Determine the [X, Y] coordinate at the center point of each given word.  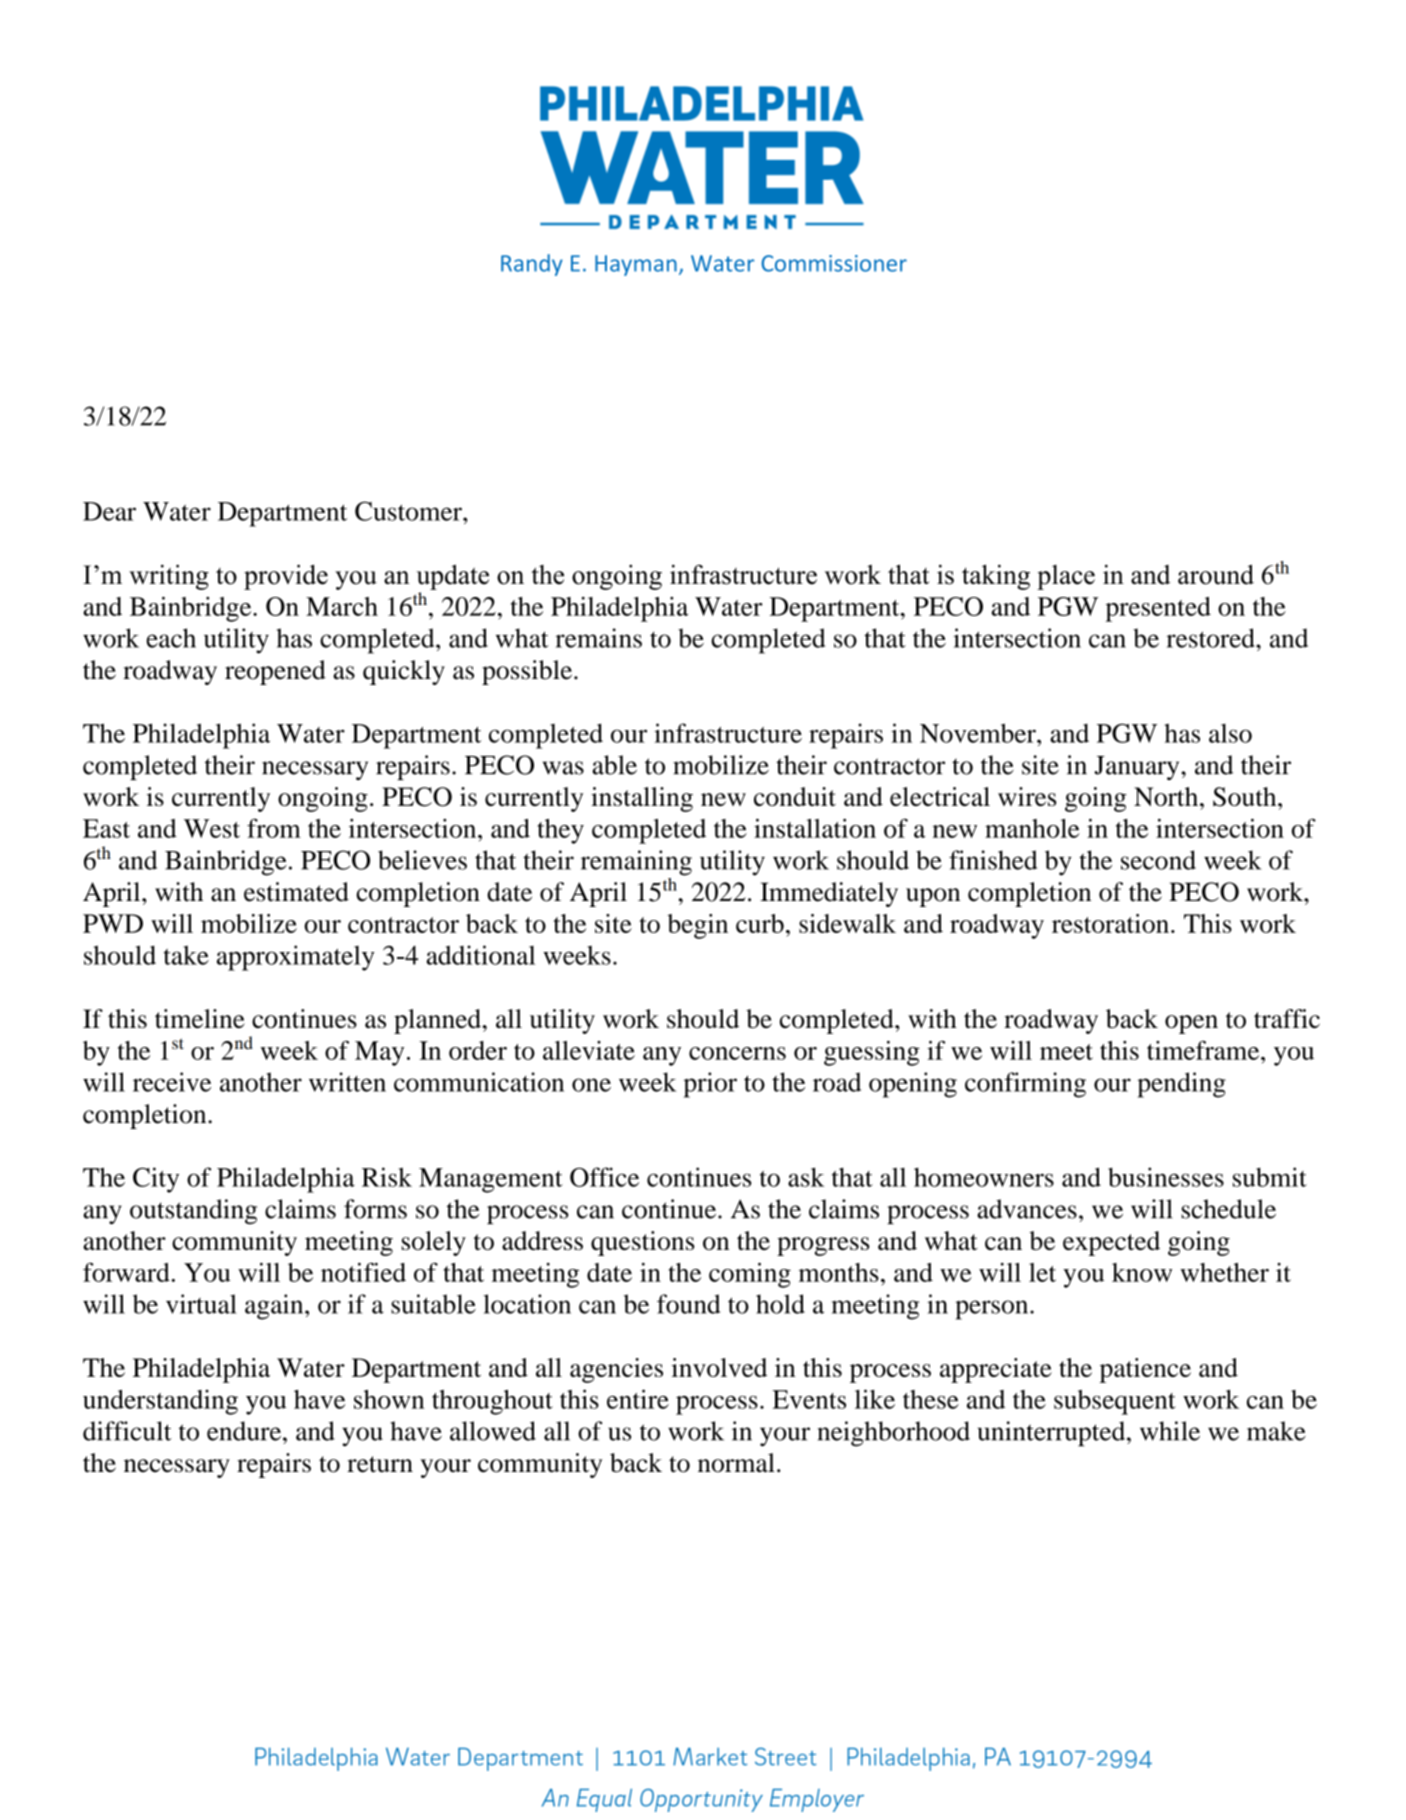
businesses [1166, 1177]
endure [245, 1431]
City [156, 1180]
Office [604, 1177]
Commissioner [834, 263]
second [1158, 860]
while [1170, 1431]
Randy [532, 265]
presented [1158, 609]
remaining [636, 863]
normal [736, 1463]
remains [598, 638]
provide [286, 577]
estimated [296, 892]
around [1216, 574]
